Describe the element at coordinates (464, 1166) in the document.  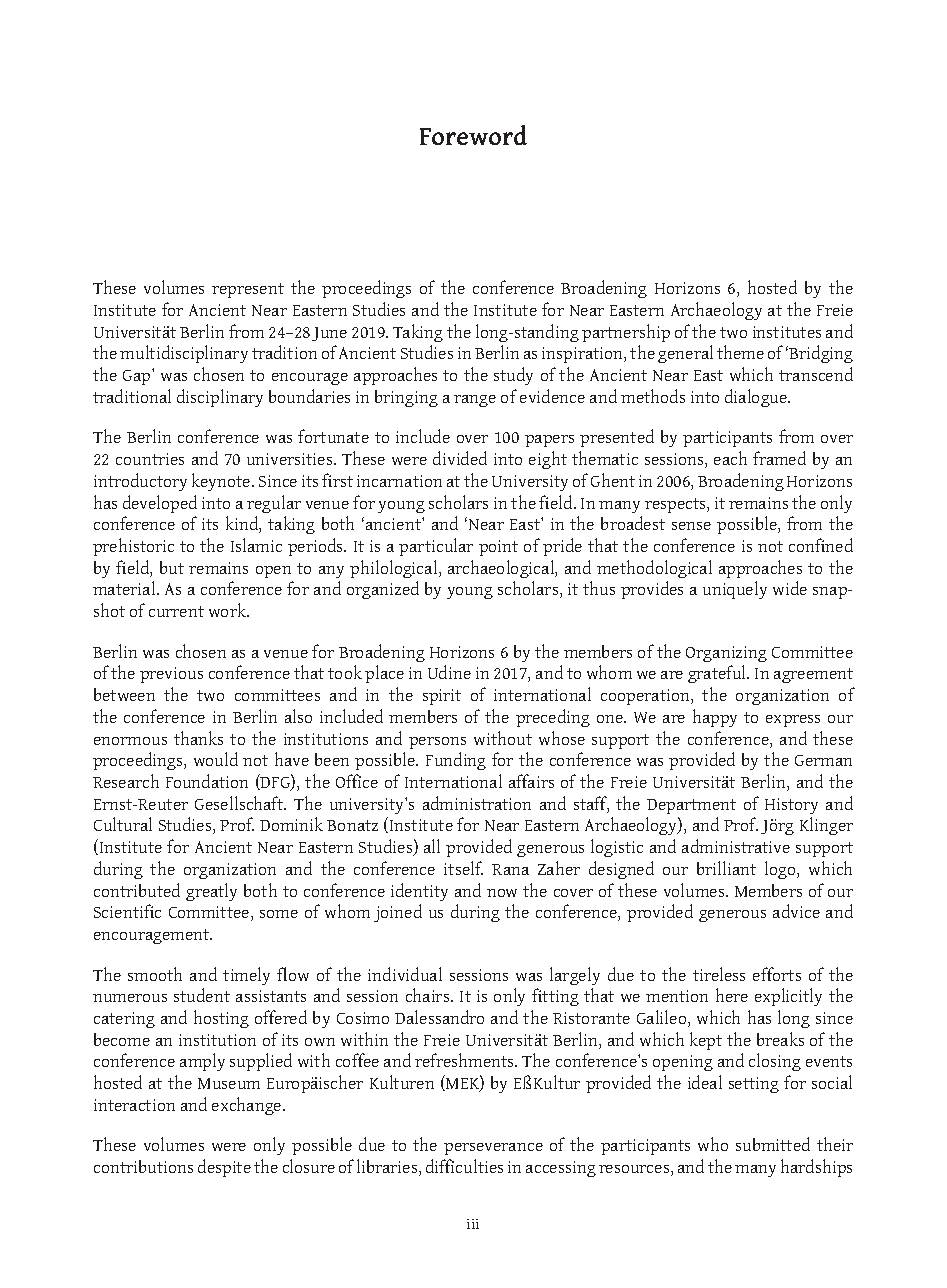
I see `difficulties` at that location.
